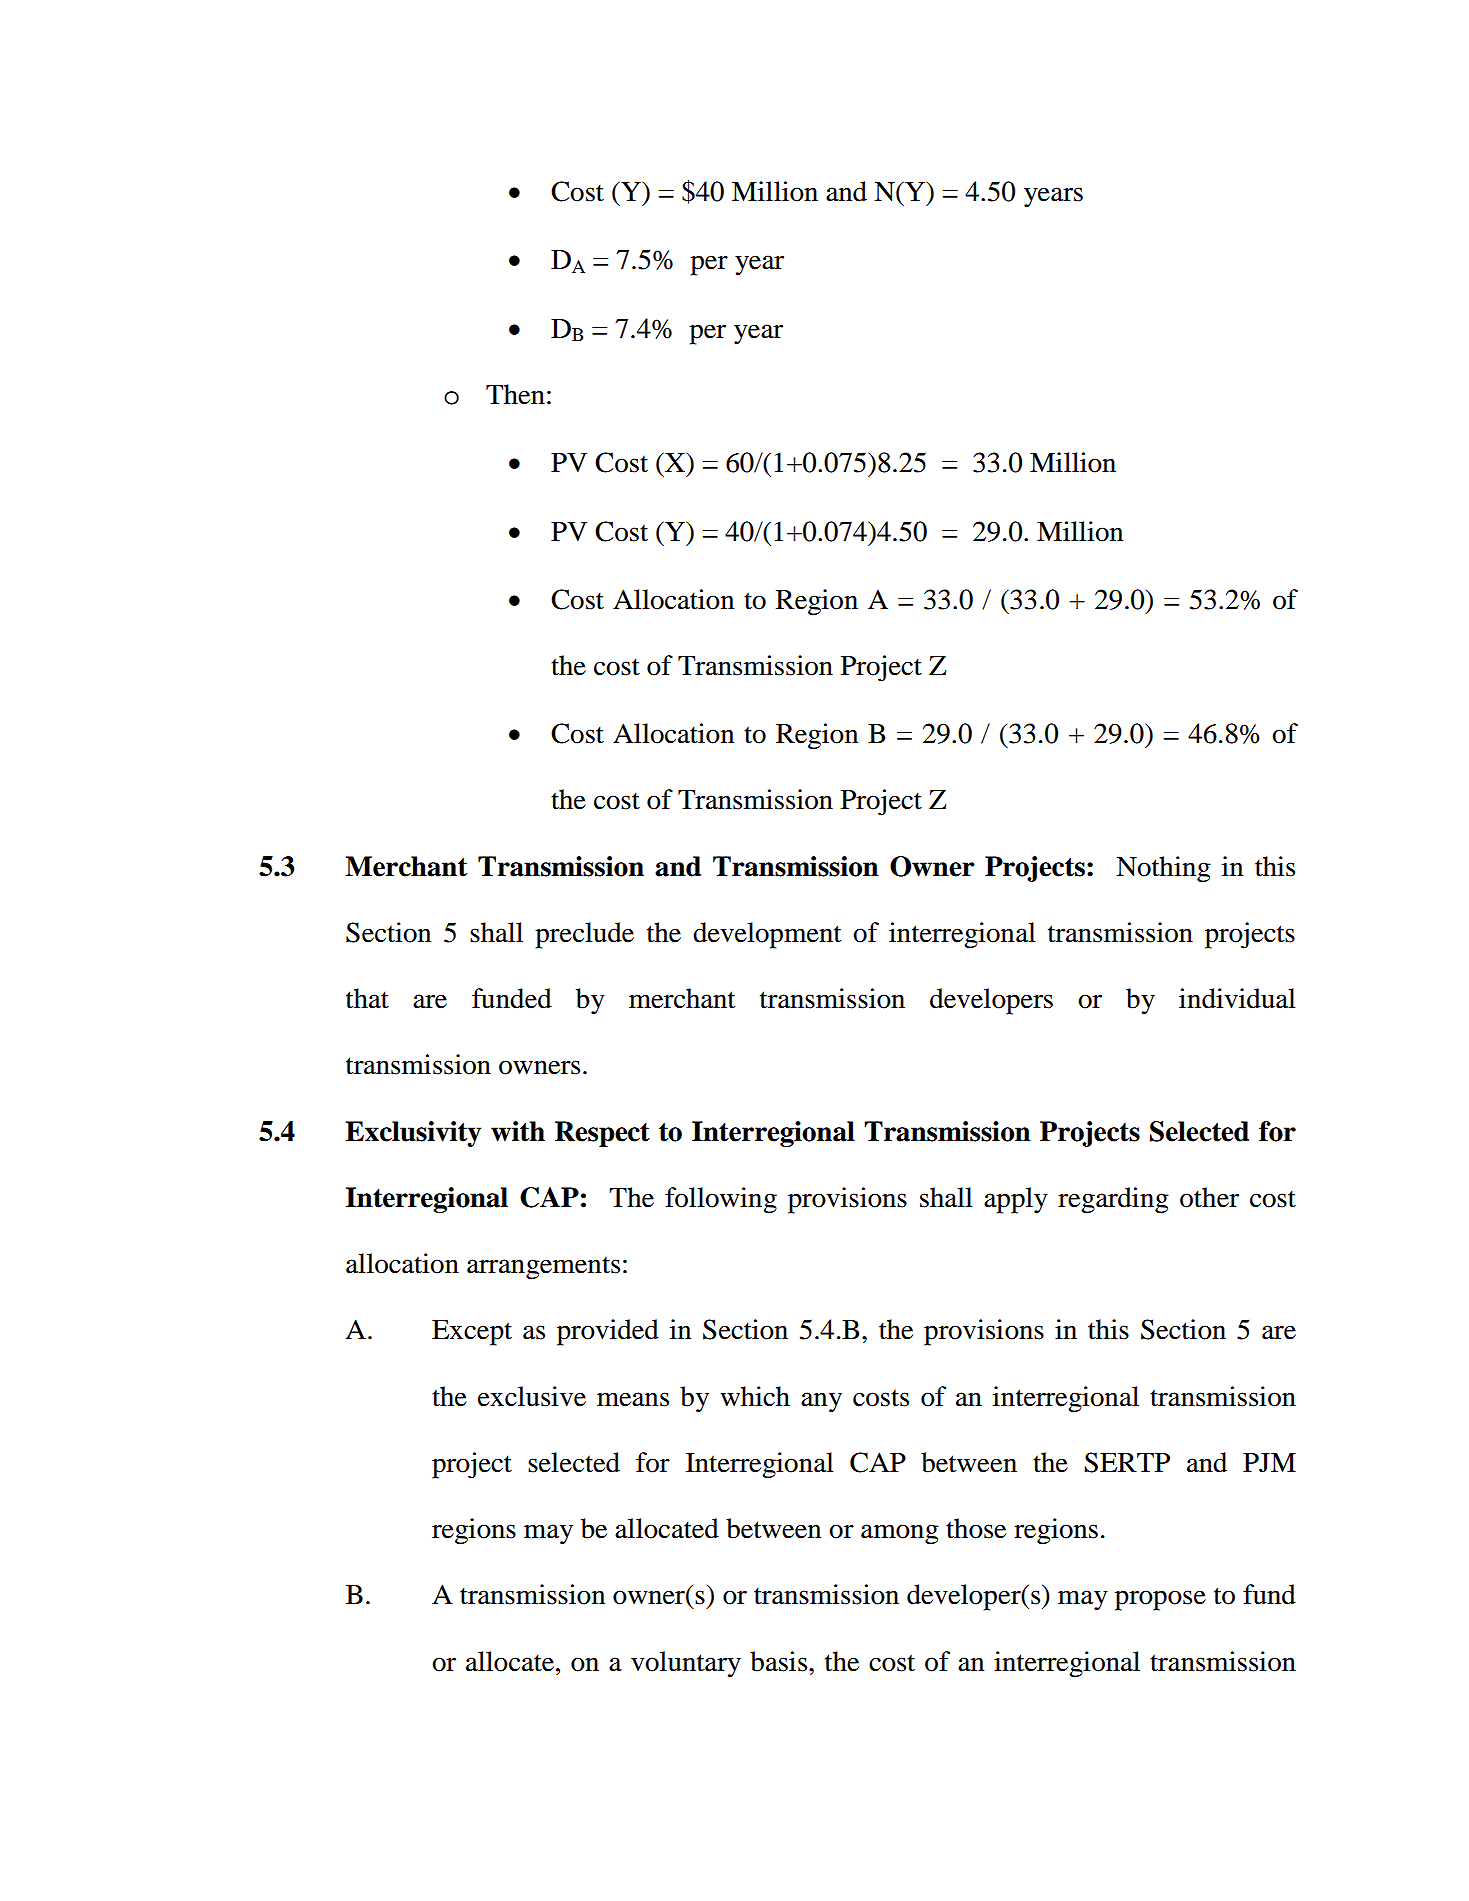 This document has width=1469, height=1901. Describe the element at coordinates (1237, 998) in the document. I see `individual` at that location.
